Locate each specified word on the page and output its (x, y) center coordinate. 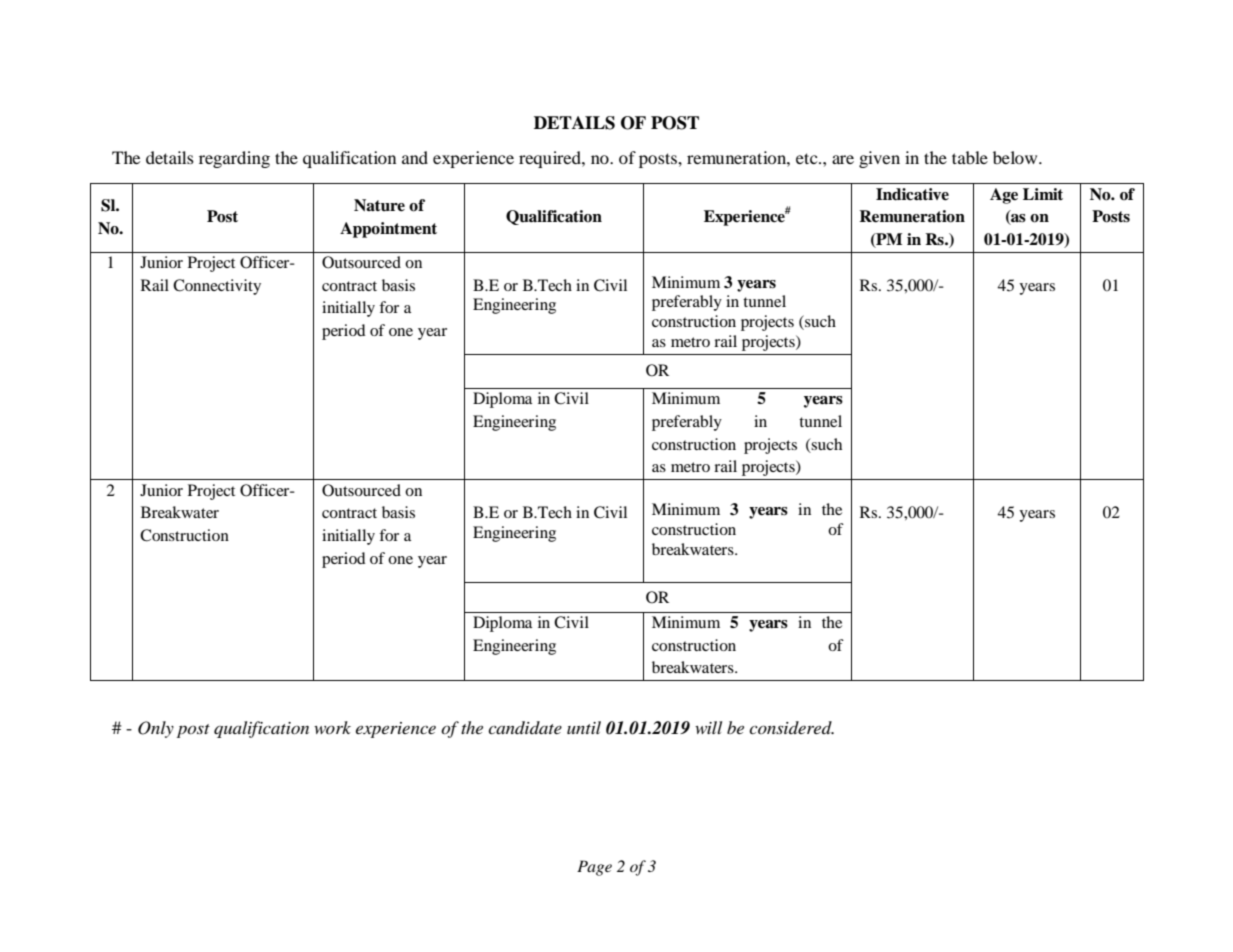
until (584, 727)
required (551, 159)
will (708, 727)
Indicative (912, 194)
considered (791, 727)
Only (156, 729)
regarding (234, 159)
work (332, 727)
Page (594, 868)
